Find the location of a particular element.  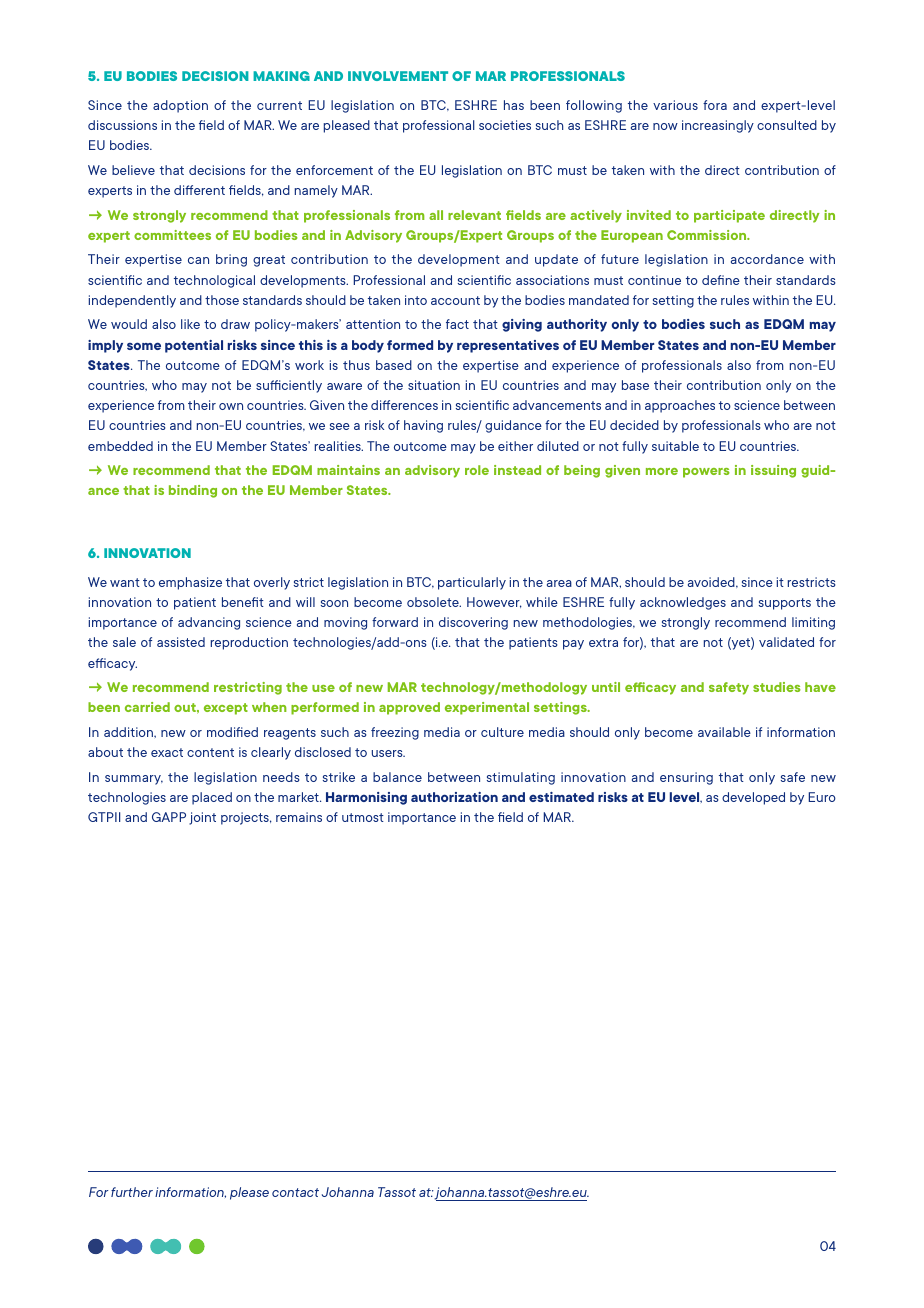

contact is located at coordinates (295, 1192).
